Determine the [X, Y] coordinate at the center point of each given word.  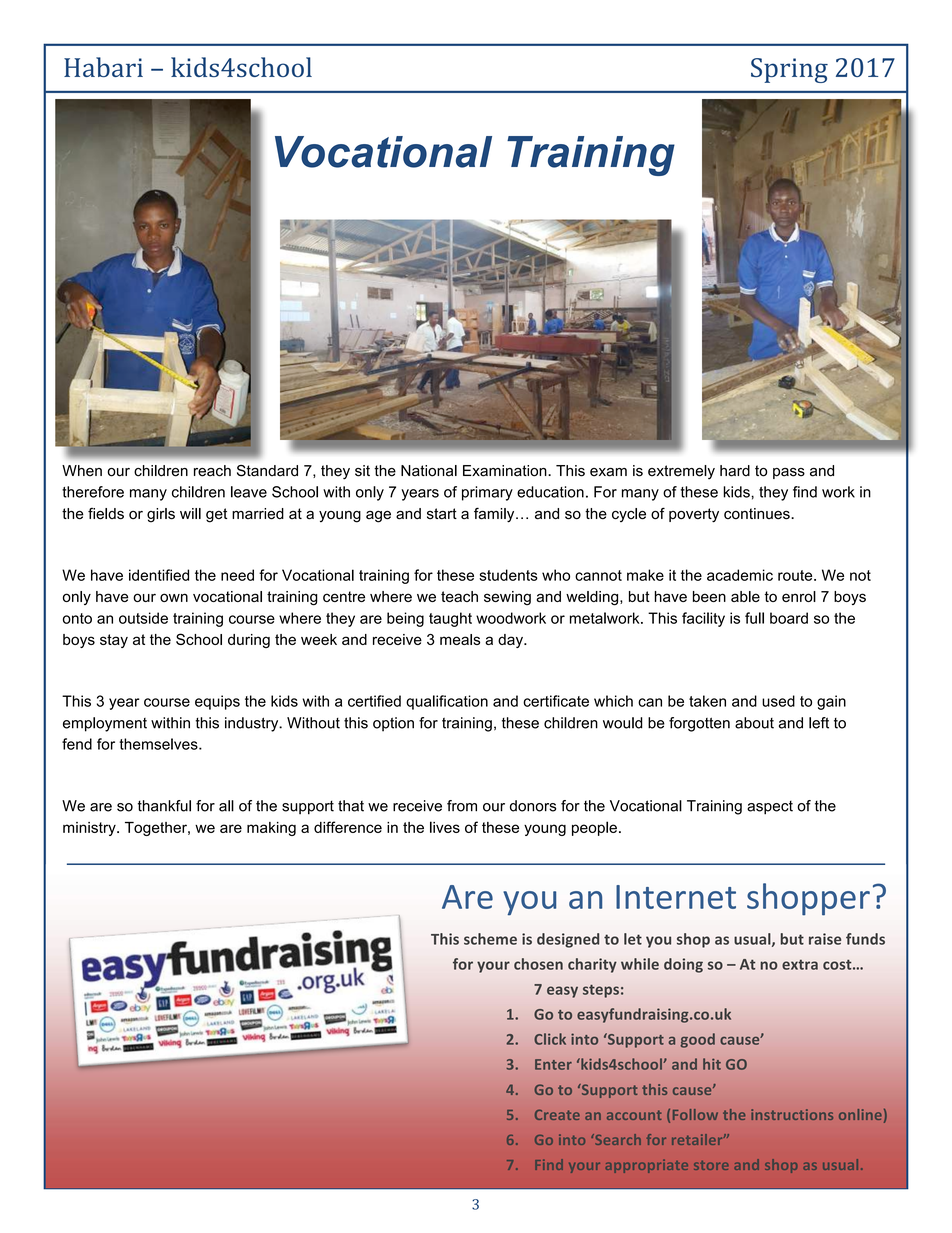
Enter [553, 1064]
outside [143, 618]
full [754, 618]
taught [450, 619]
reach [212, 471]
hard [735, 471]
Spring [789, 70]
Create [557, 1115]
